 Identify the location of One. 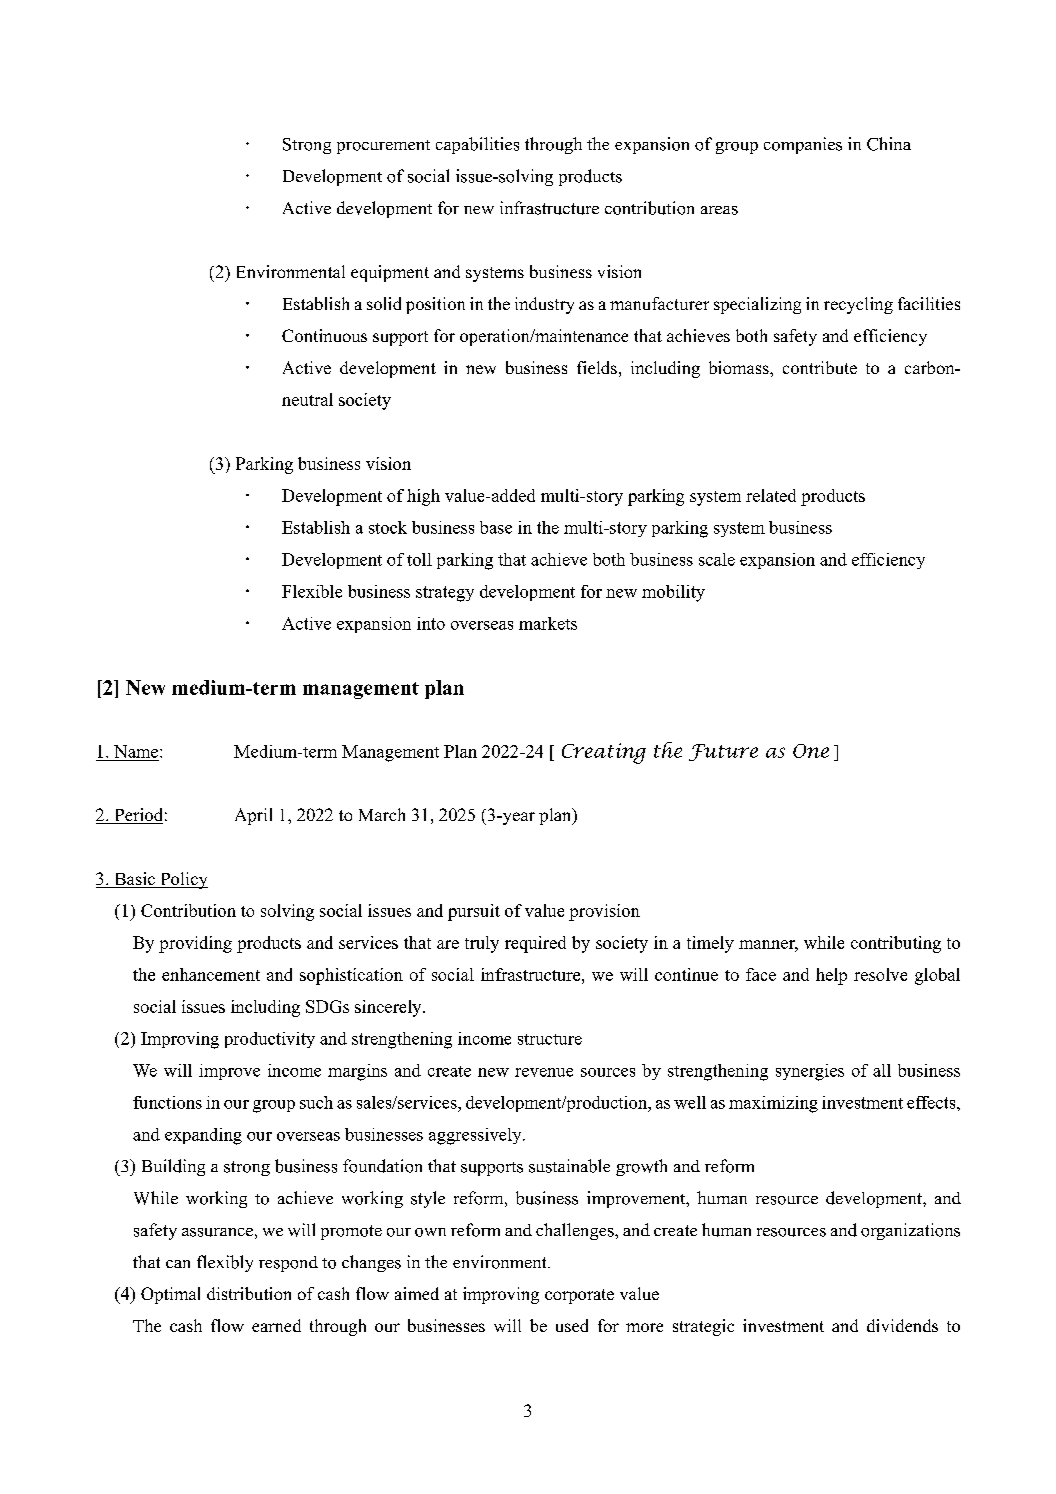
(811, 751).
